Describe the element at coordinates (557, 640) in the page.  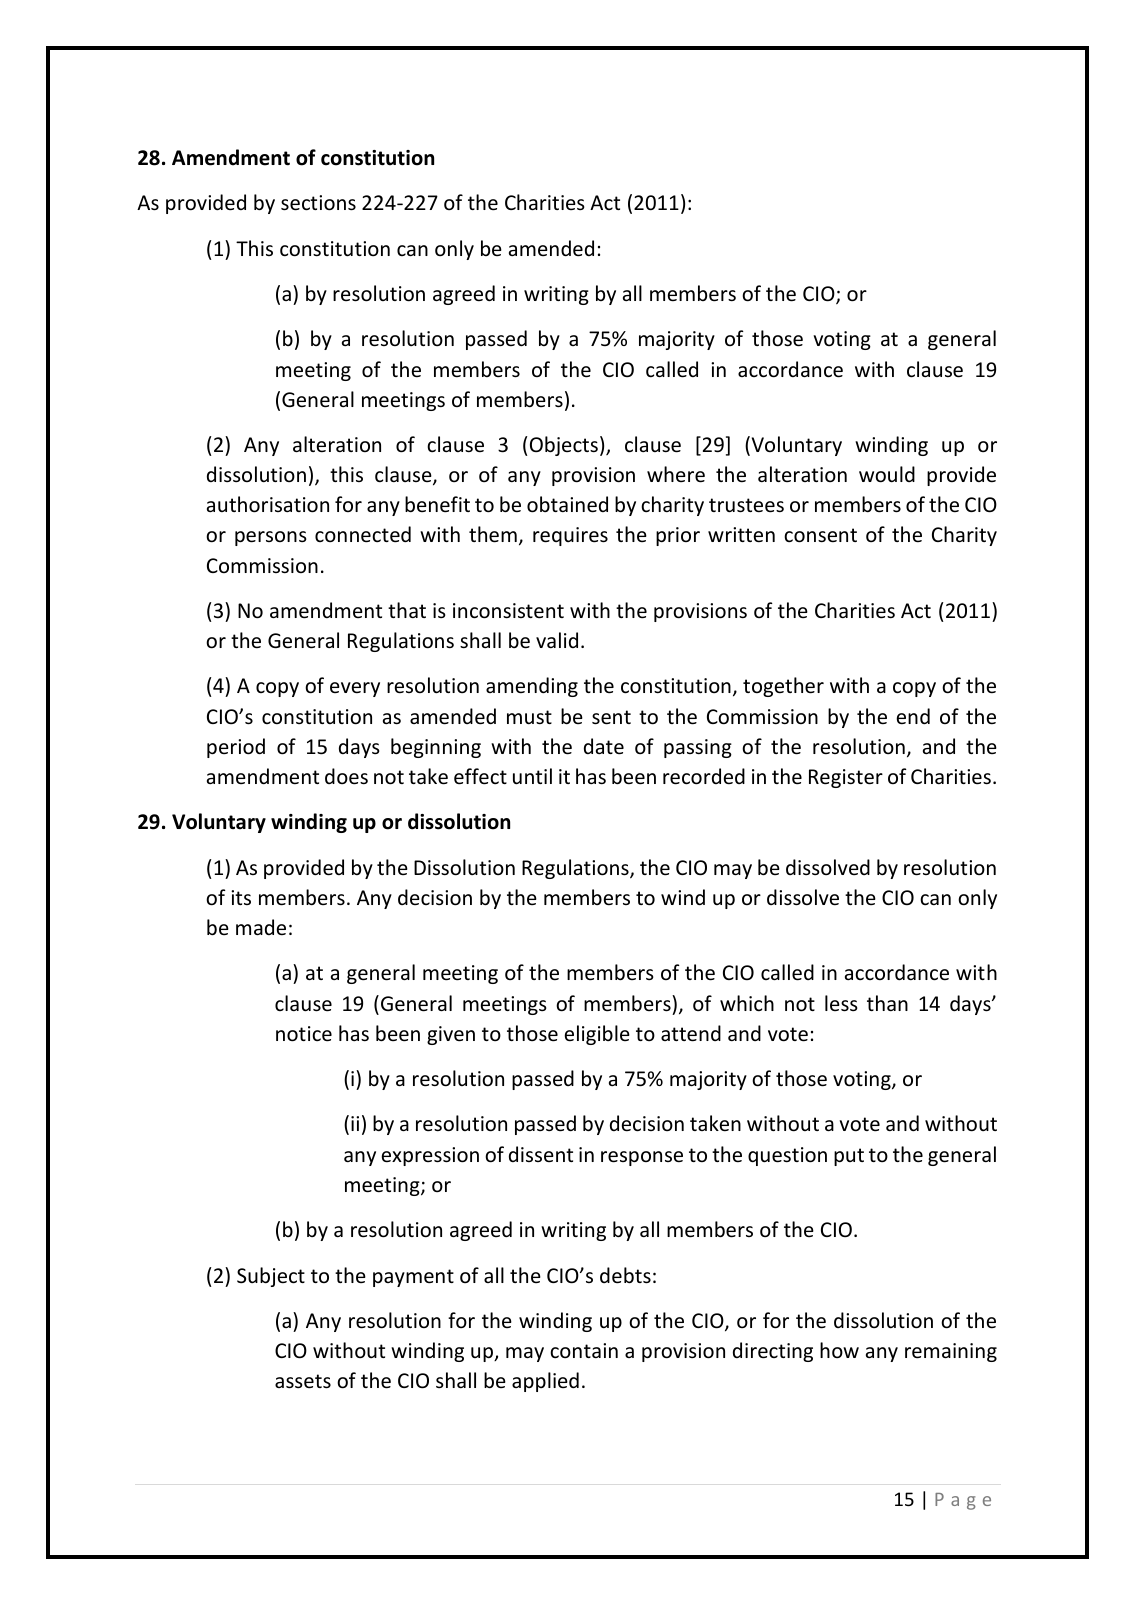
I see `valid` at that location.
